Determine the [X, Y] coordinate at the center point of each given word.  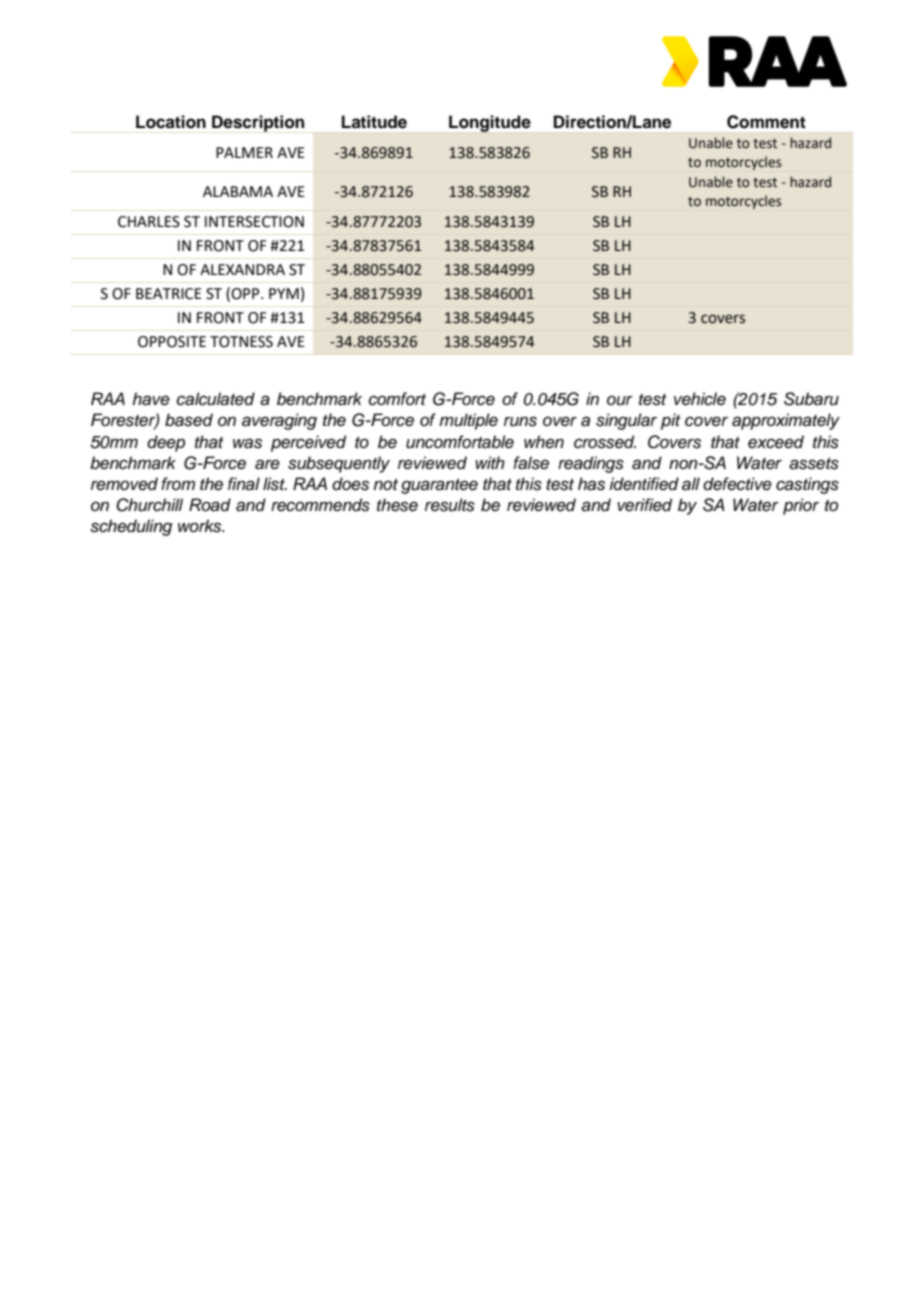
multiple [468, 421]
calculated [216, 399]
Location [171, 122]
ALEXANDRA [242, 269]
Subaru [811, 399]
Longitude [490, 123]
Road [210, 505]
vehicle [700, 399]
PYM [284, 293]
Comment [766, 122]
